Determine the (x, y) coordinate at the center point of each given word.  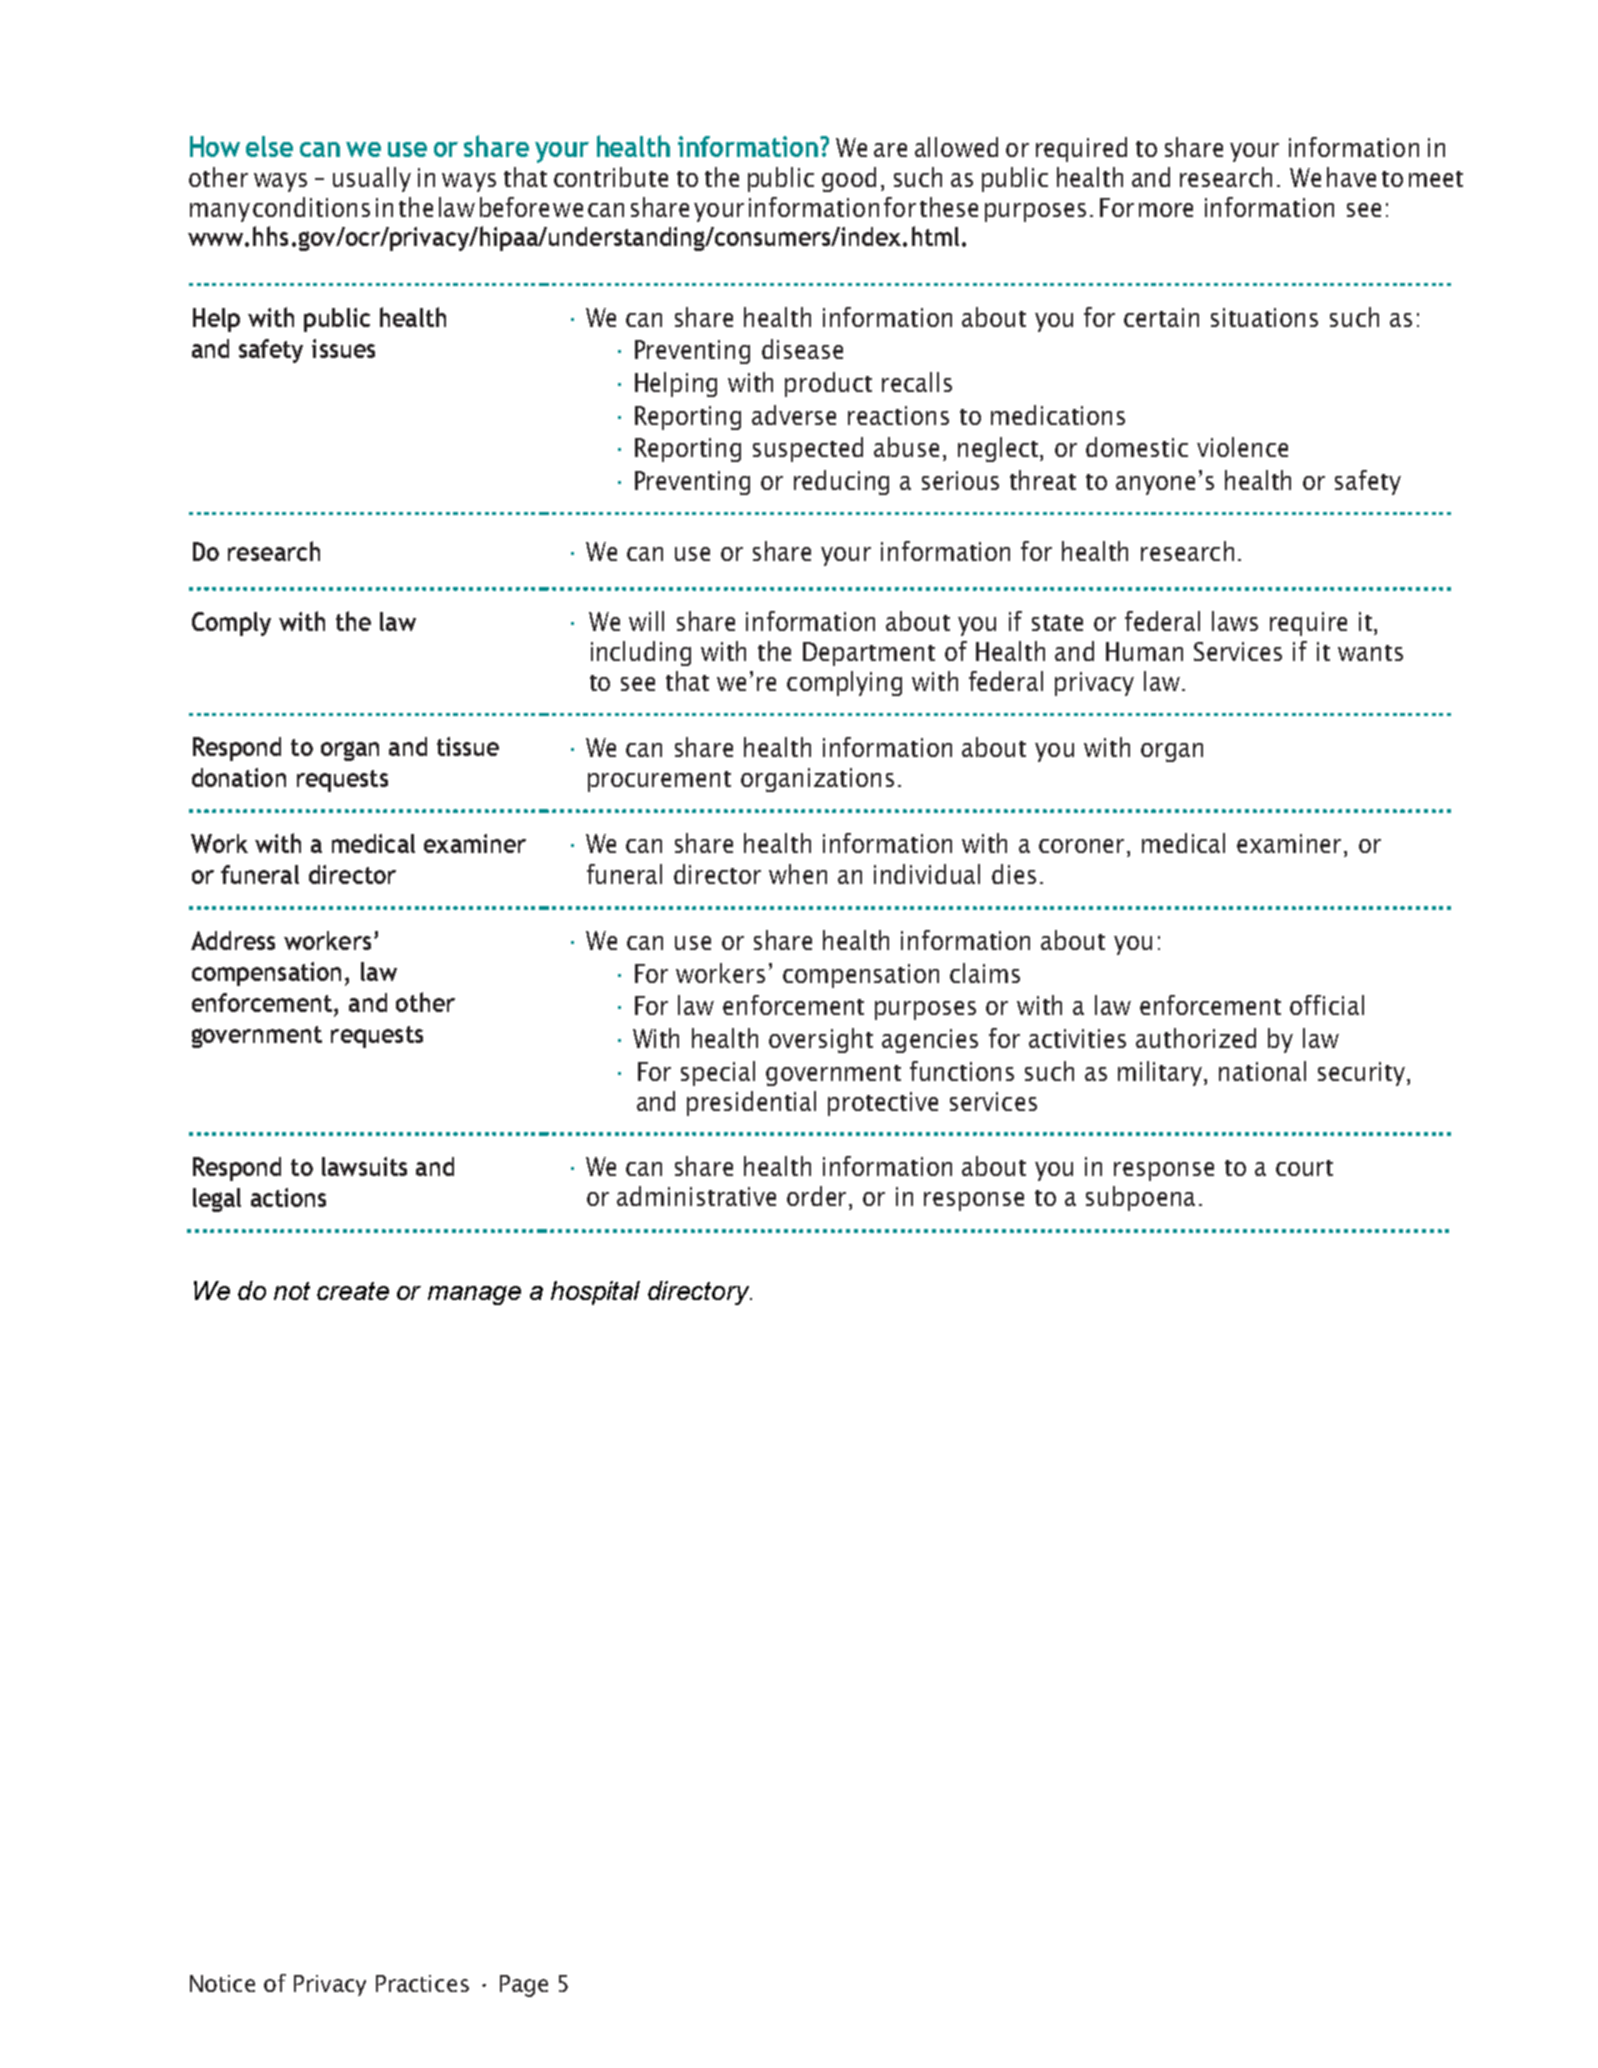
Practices (422, 1983)
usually (372, 179)
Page (524, 1986)
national (1262, 1071)
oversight (821, 1040)
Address (233, 940)
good (849, 179)
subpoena (1140, 1198)
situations (1264, 317)
